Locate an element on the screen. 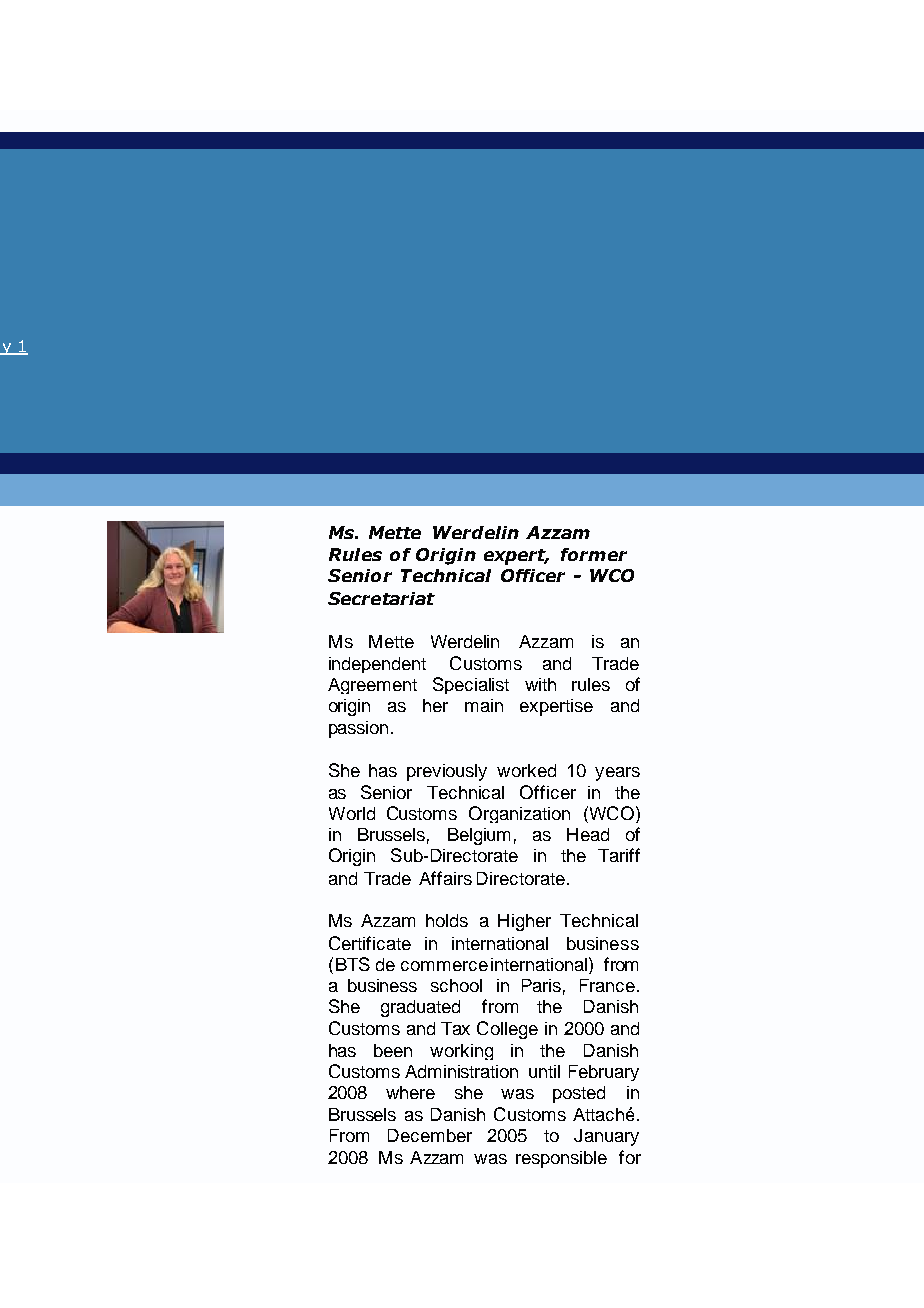 This screenshot has height=1308, width=924. Head is located at coordinates (588, 834).
